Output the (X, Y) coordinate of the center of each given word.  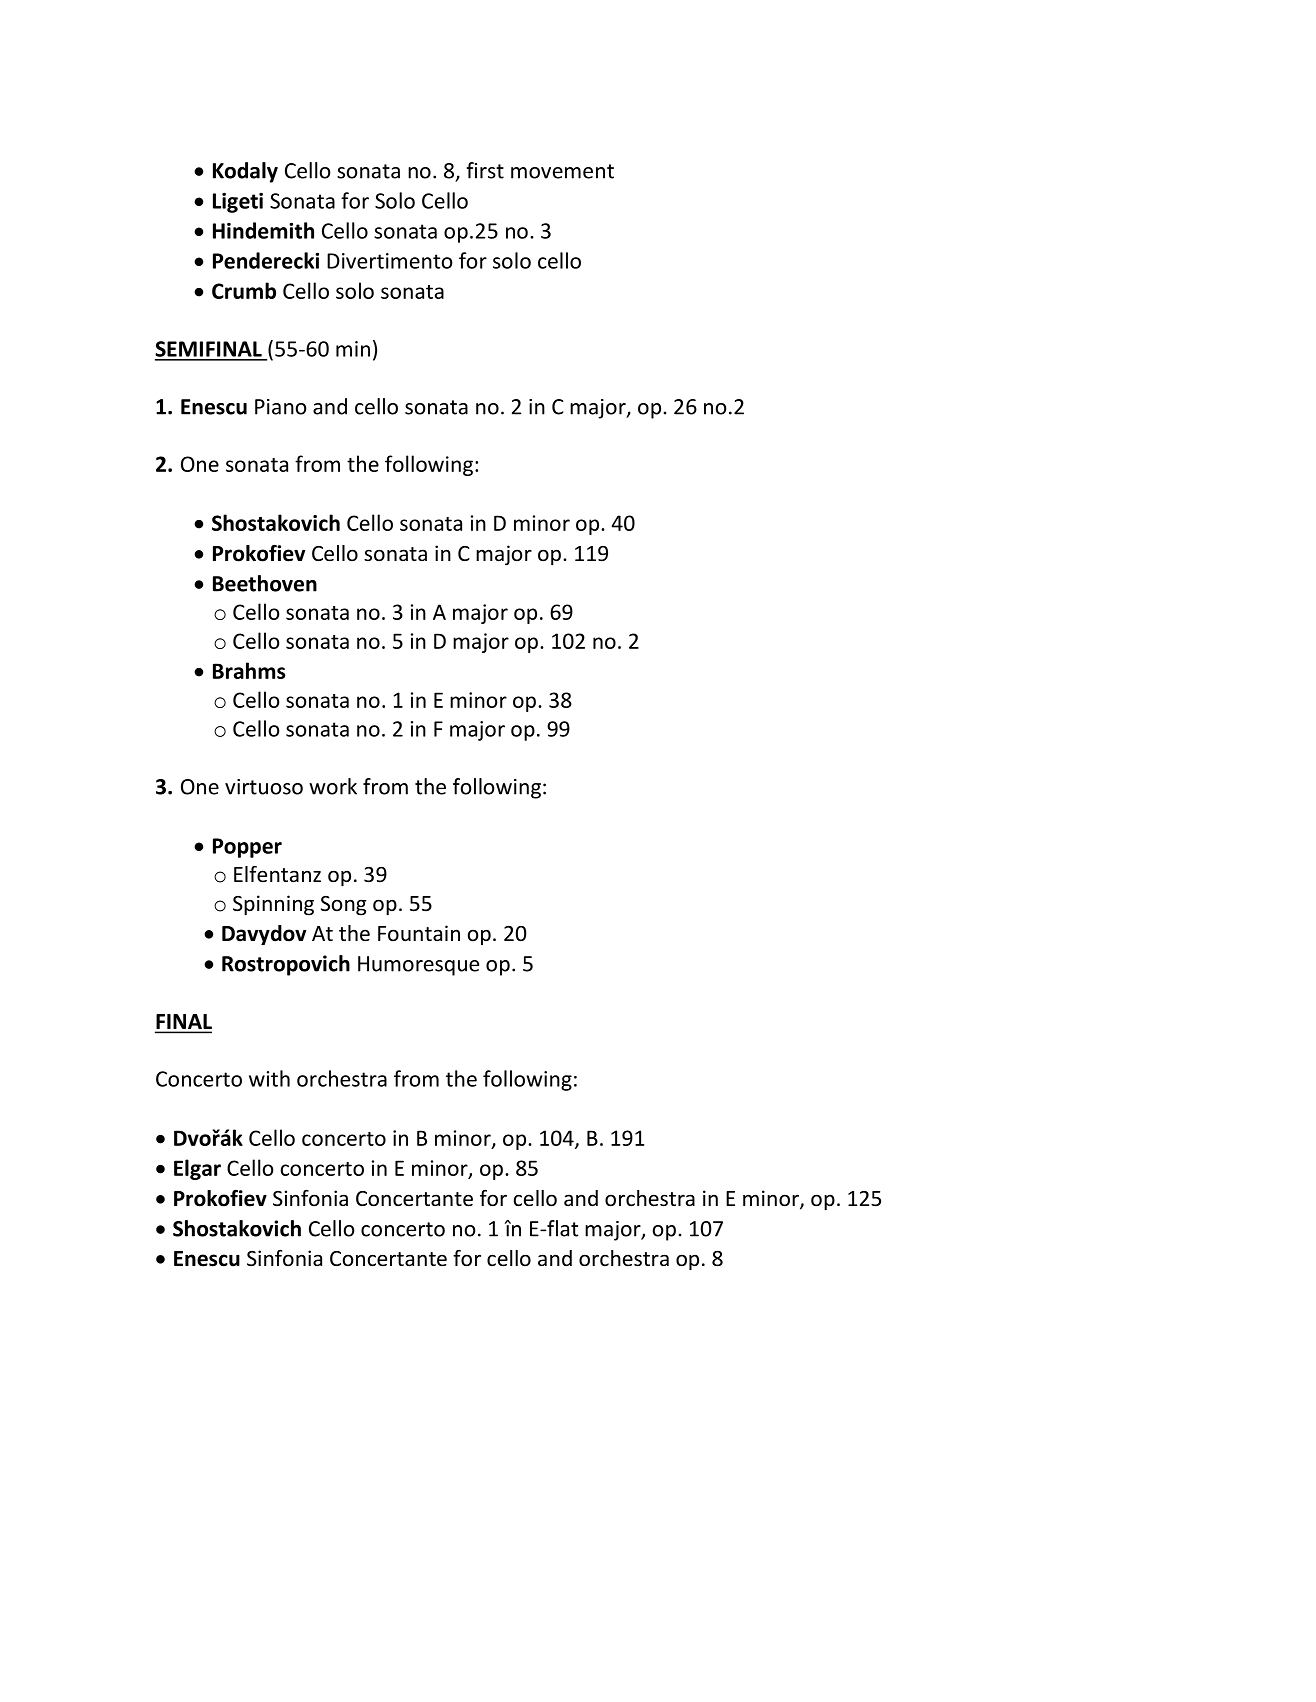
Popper (247, 848)
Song (343, 906)
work (333, 786)
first (485, 170)
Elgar (197, 1169)
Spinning (273, 905)
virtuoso (264, 787)
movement (562, 171)
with (269, 1078)
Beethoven (265, 583)
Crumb (244, 290)
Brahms (249, 670)
